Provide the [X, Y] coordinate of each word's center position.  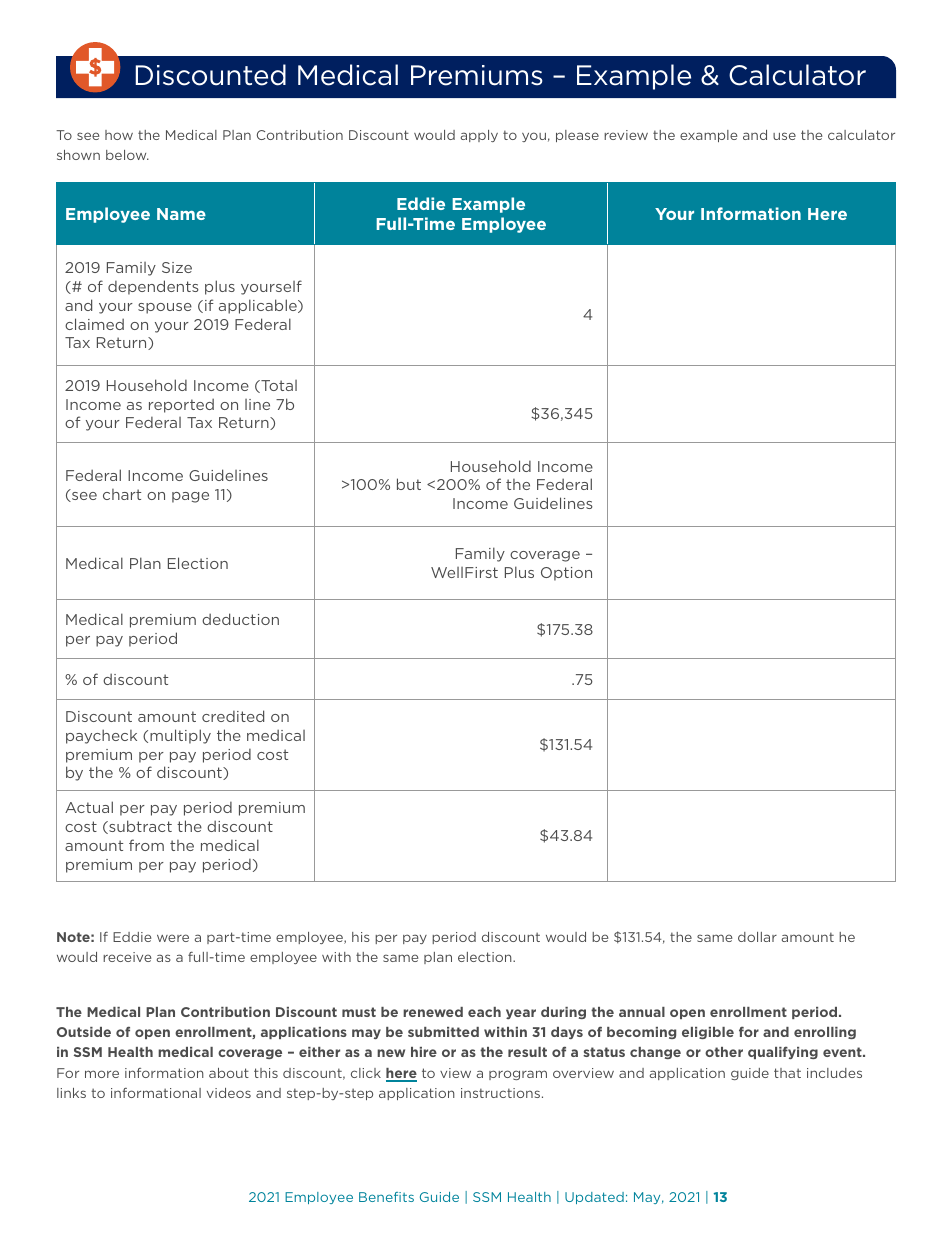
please [577, 136]
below [127, 155]
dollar [757, 937]
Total [278, 386]
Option [566, 574]
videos [229, 1093]
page [190, 497]
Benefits [386, 1197]
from [146, 845]
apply [479, 136]
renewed [433, 1012]
